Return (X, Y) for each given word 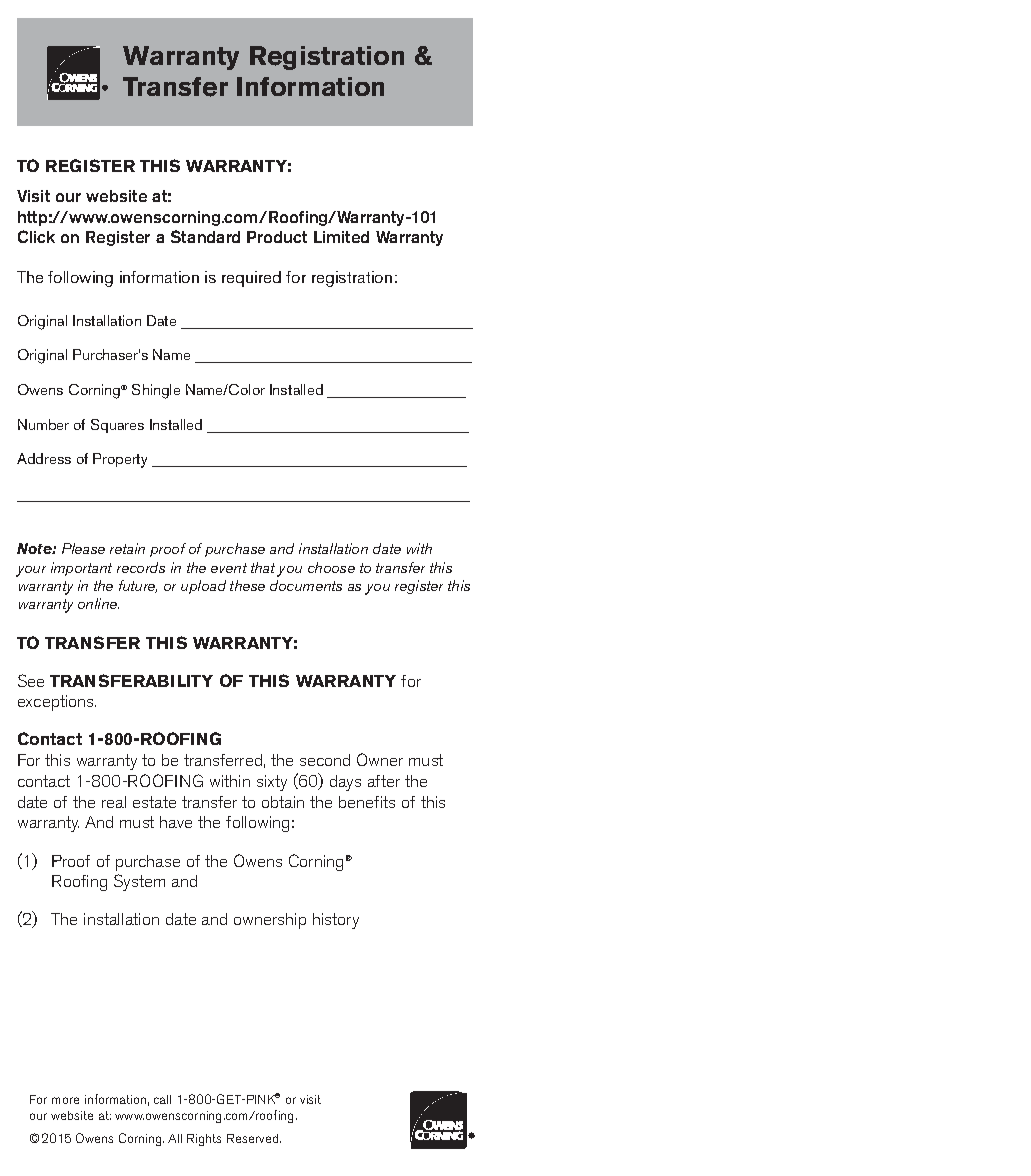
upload (203, 587)
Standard (205, 236)
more (65, 1100)
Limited (341, 237)
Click (36, 236)
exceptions (57, 703)
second (325, 760)
